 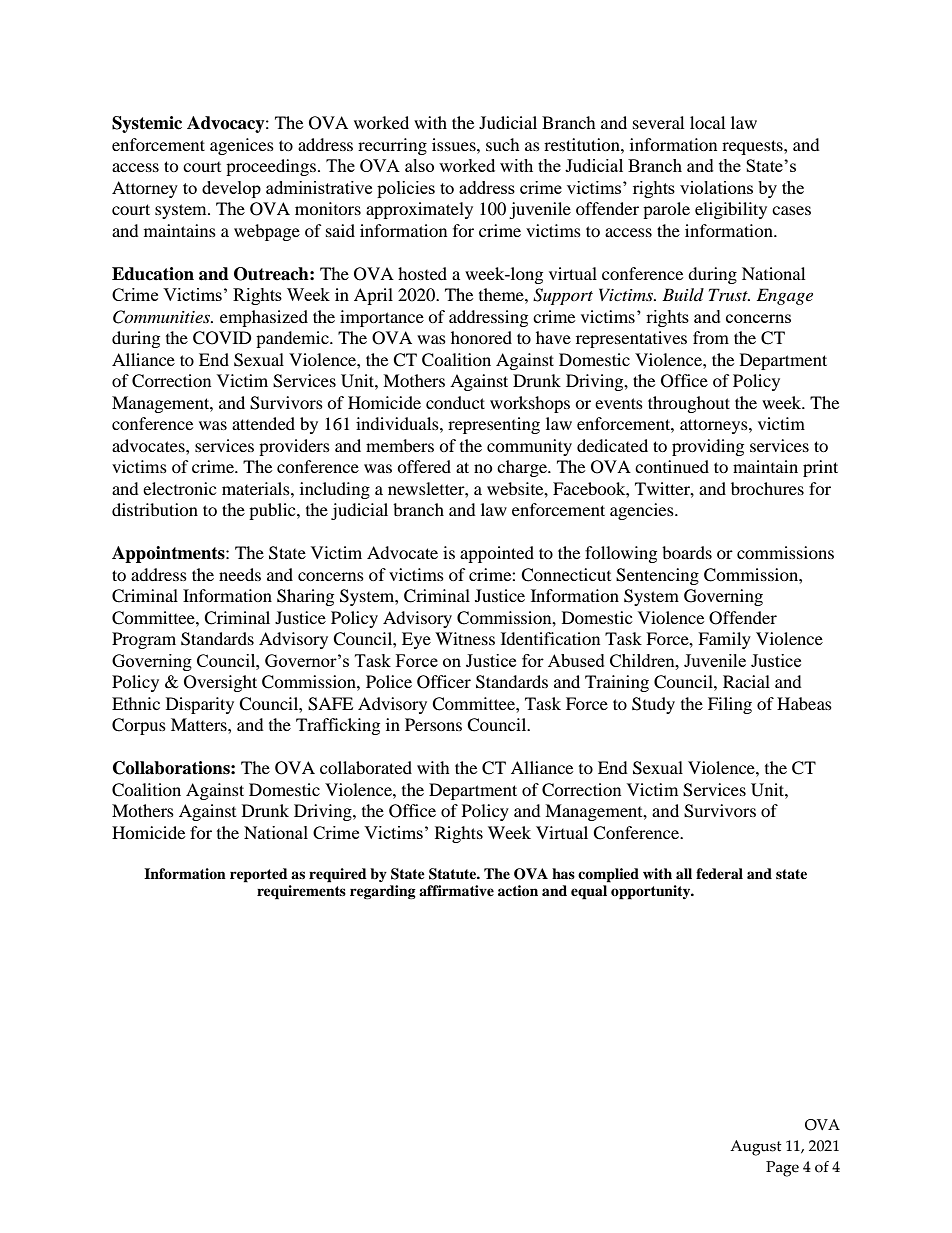 I want to click on providing, so click(x=708, y=447).
